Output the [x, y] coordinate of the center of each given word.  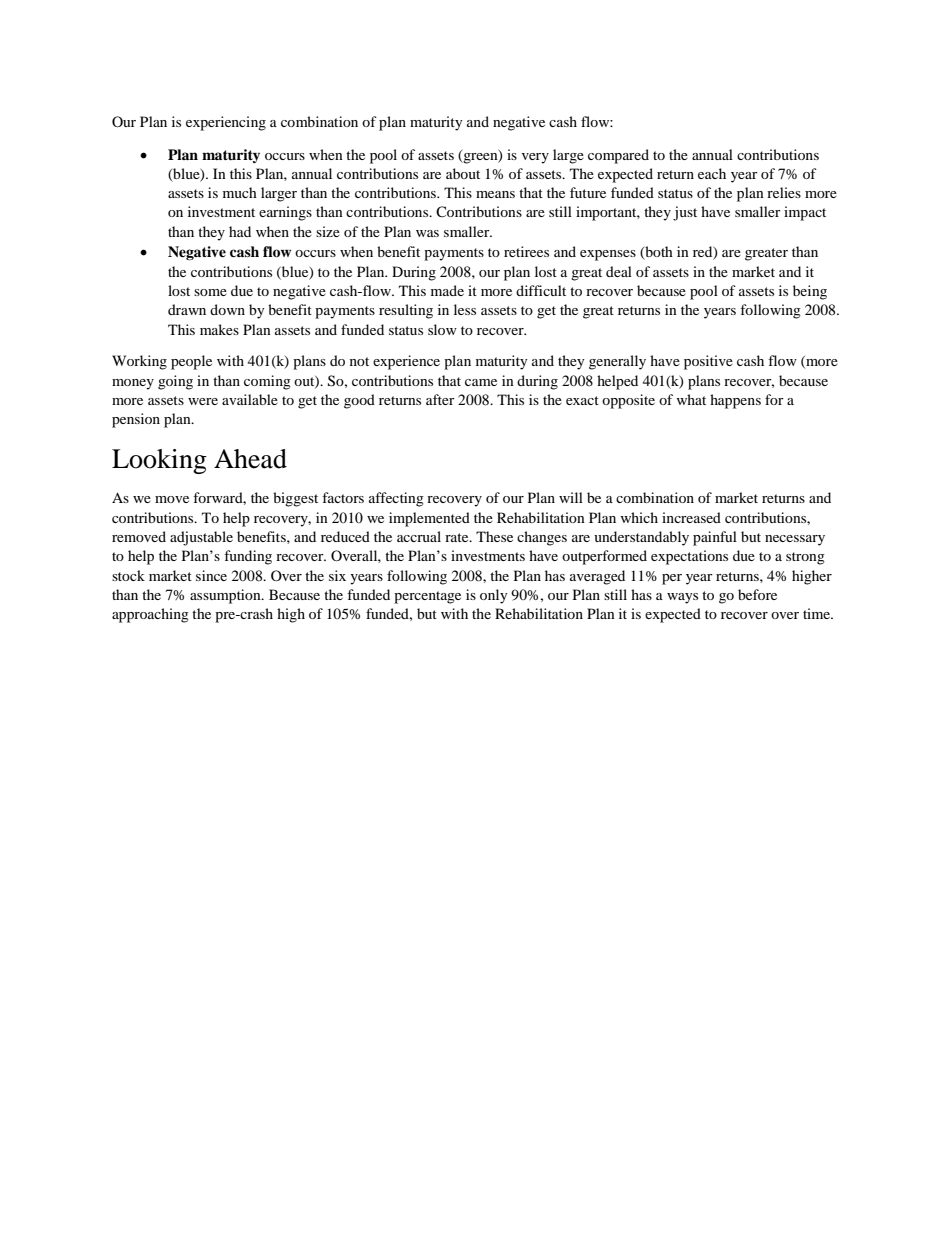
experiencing [226, 123]
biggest [295, 499]
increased [691, 517]
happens [735, 401]
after [440, 399]
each [712, 173]
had [240, 231]
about [463, 173]
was [427, 233]
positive [708, 362]
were [203, 401]
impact [805, 213]
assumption [226, 596]
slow [442, 329]
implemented [429, 519]
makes [219, 329]
